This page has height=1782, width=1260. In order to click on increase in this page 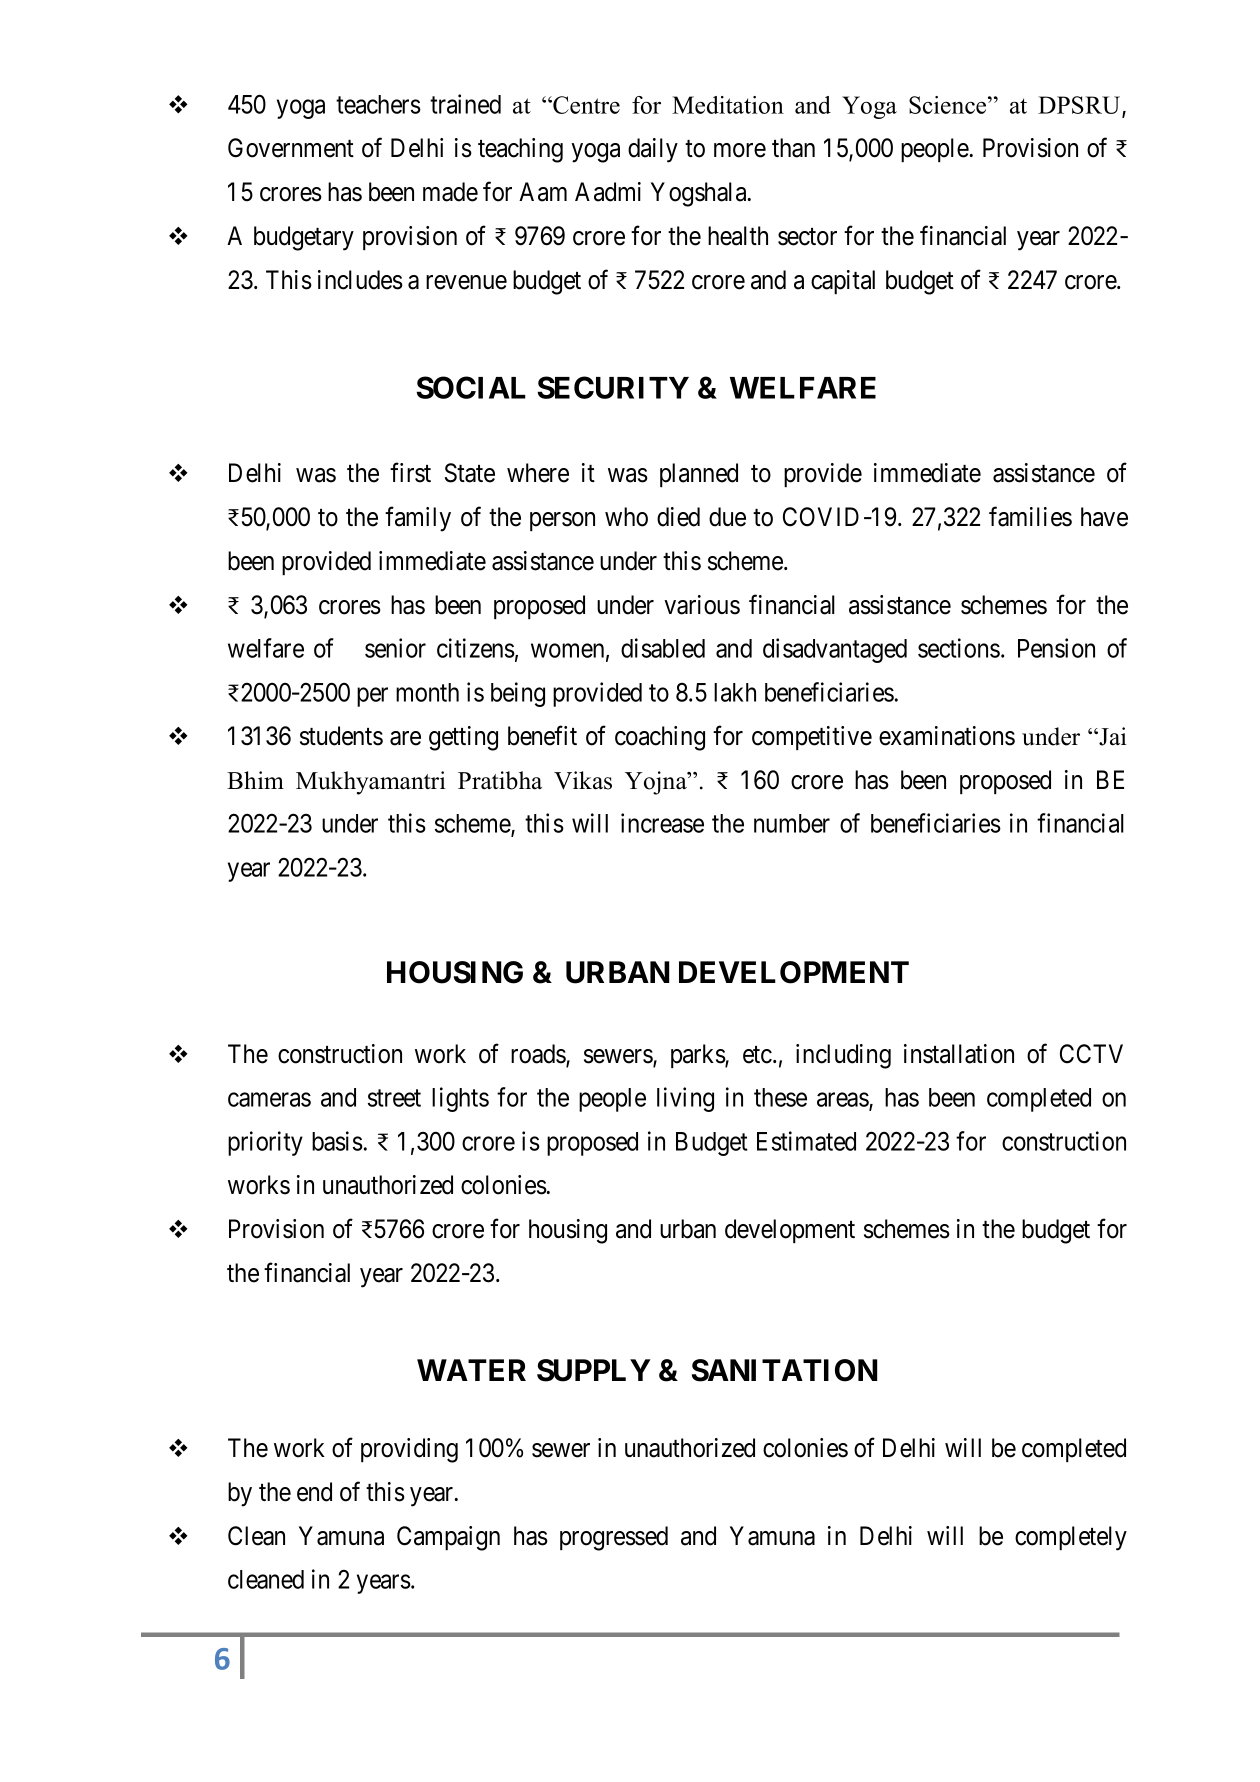, I will do `click(662, 823)`.
